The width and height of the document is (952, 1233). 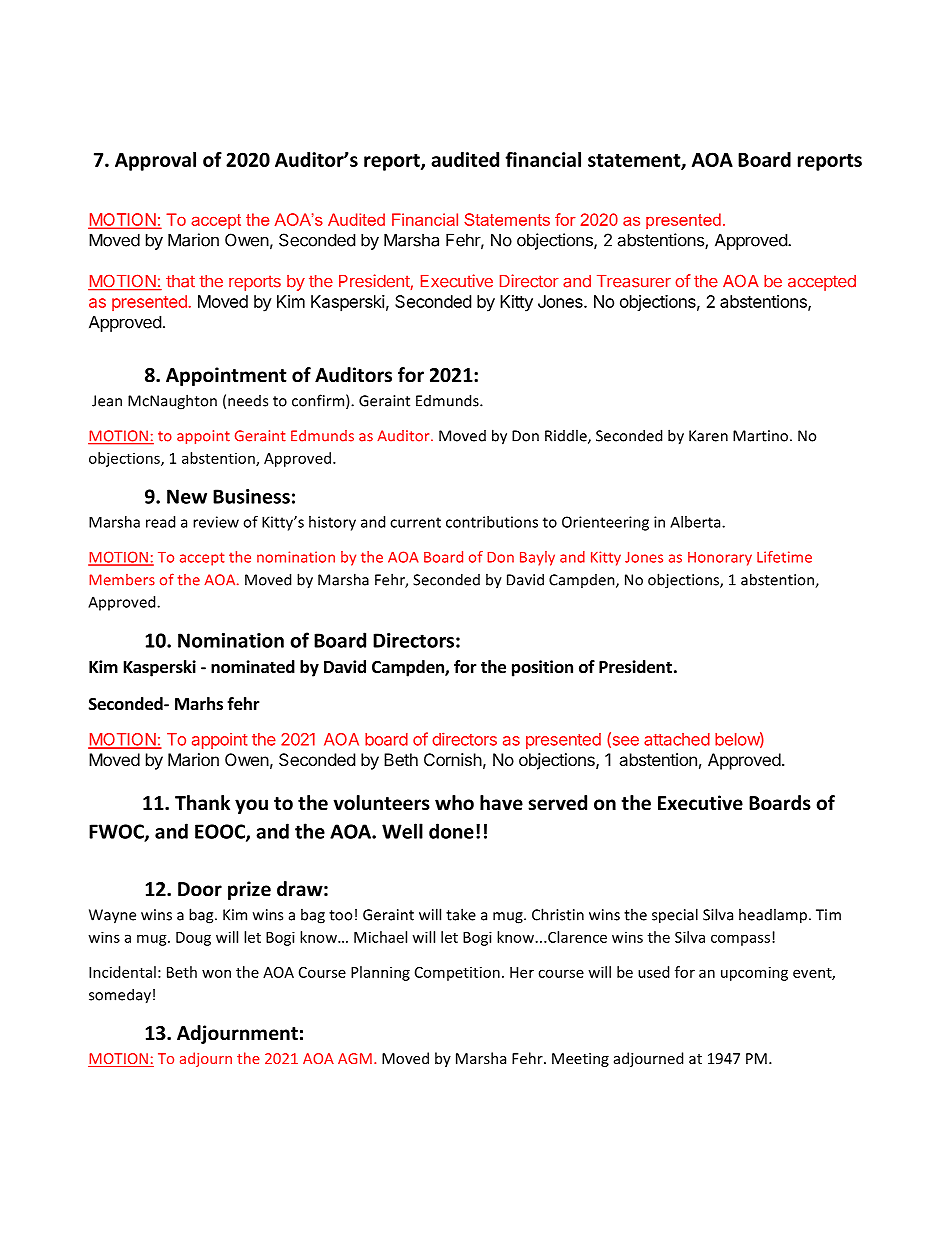 What do you see at coordinates (155, 161) in the document?
I see `Approval` at bounding box center [155, 161].
